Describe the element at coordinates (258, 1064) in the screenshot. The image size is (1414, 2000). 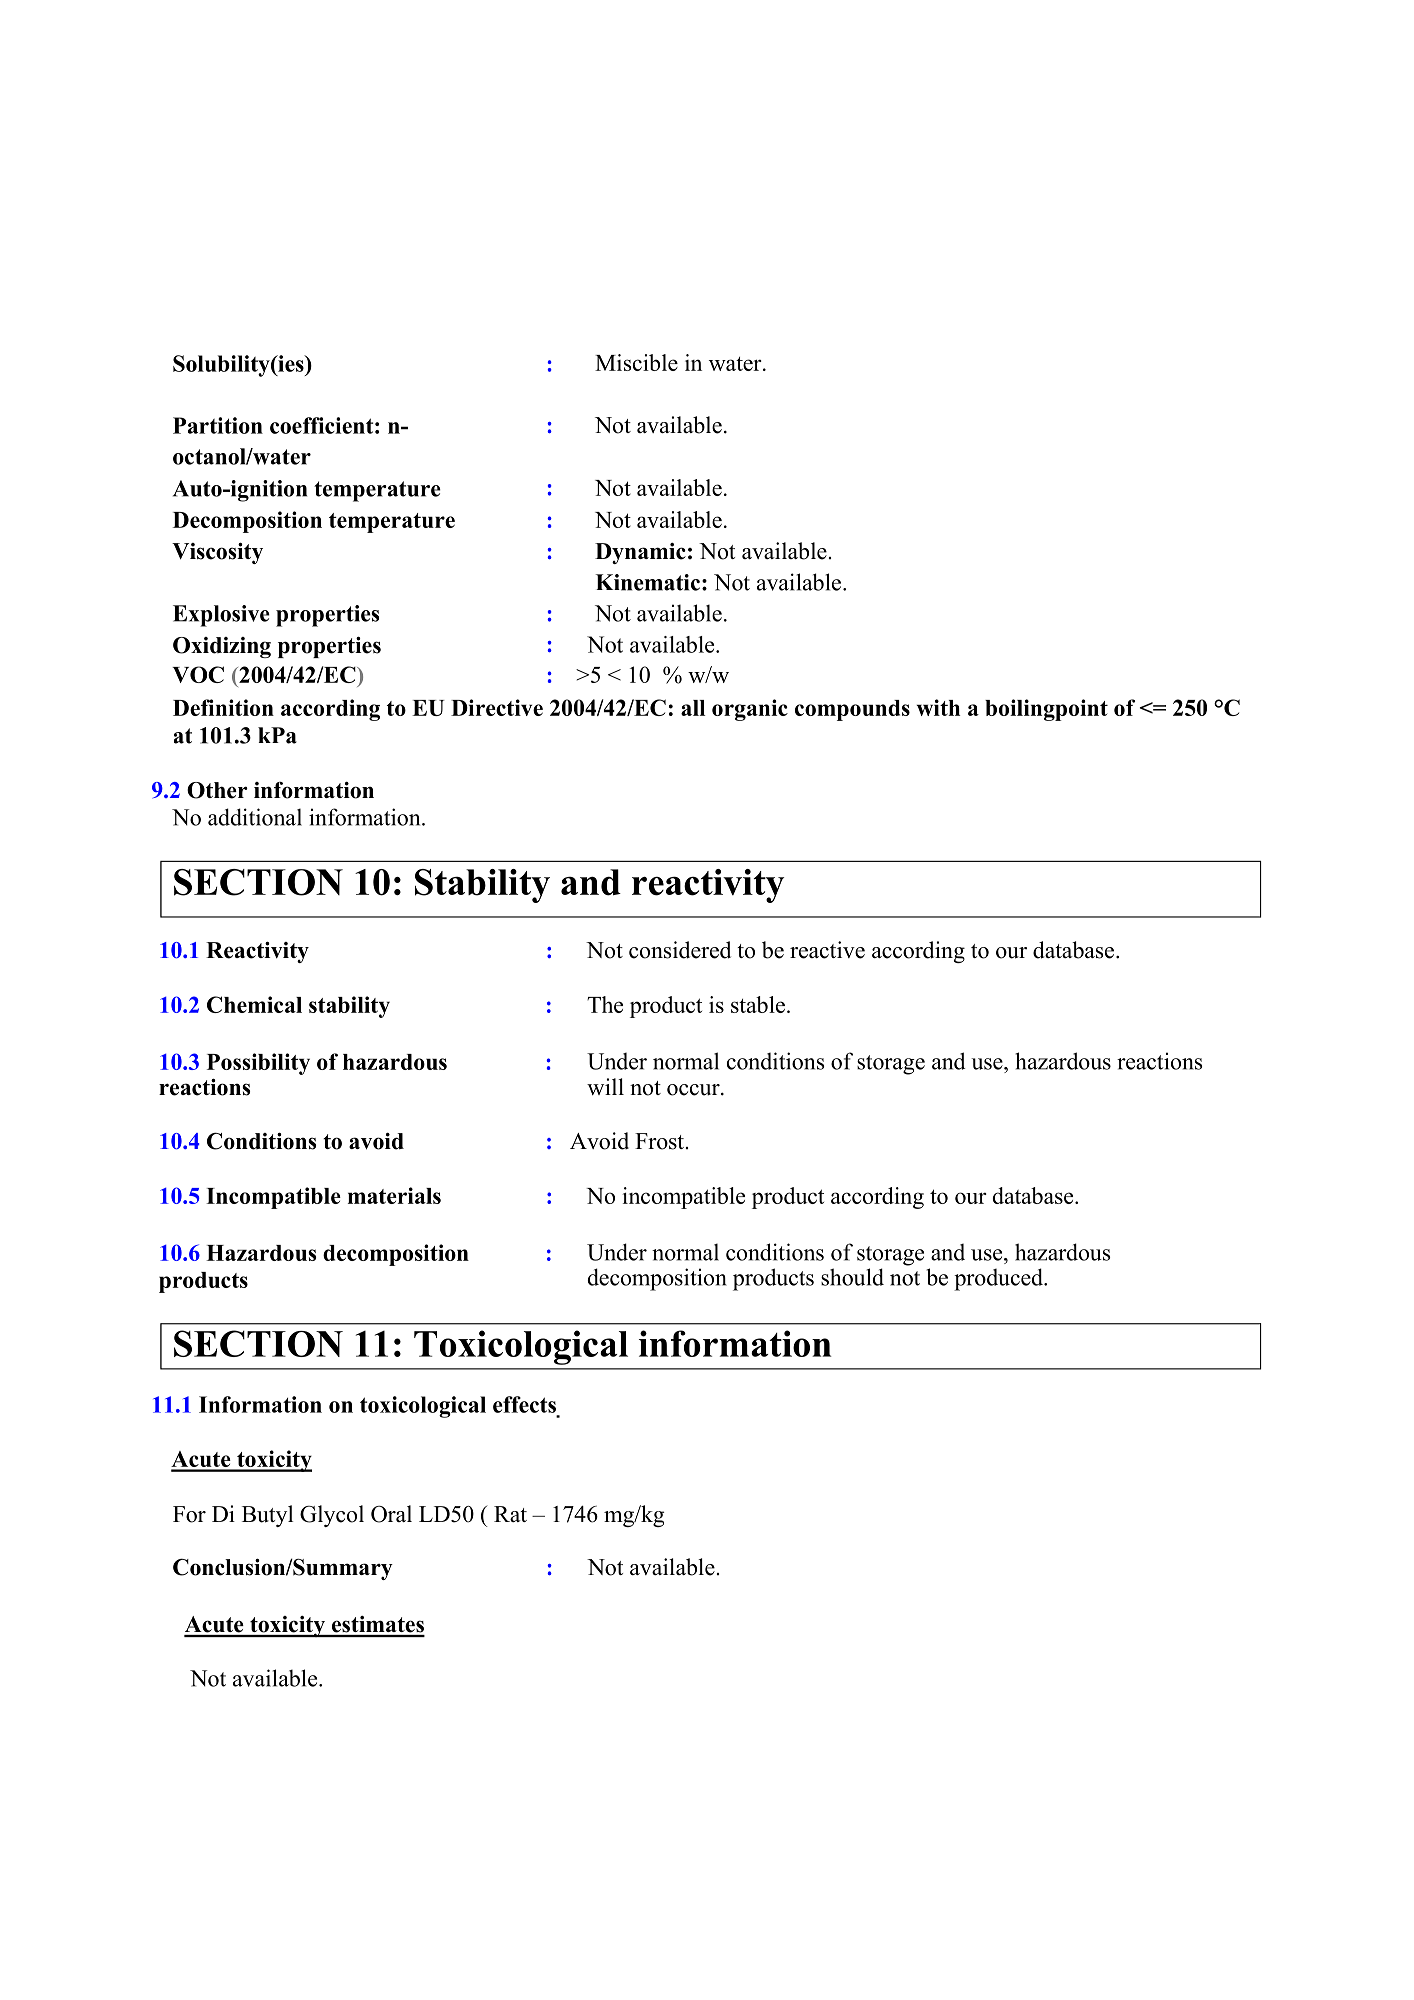
I see `Possibility` at that location.
